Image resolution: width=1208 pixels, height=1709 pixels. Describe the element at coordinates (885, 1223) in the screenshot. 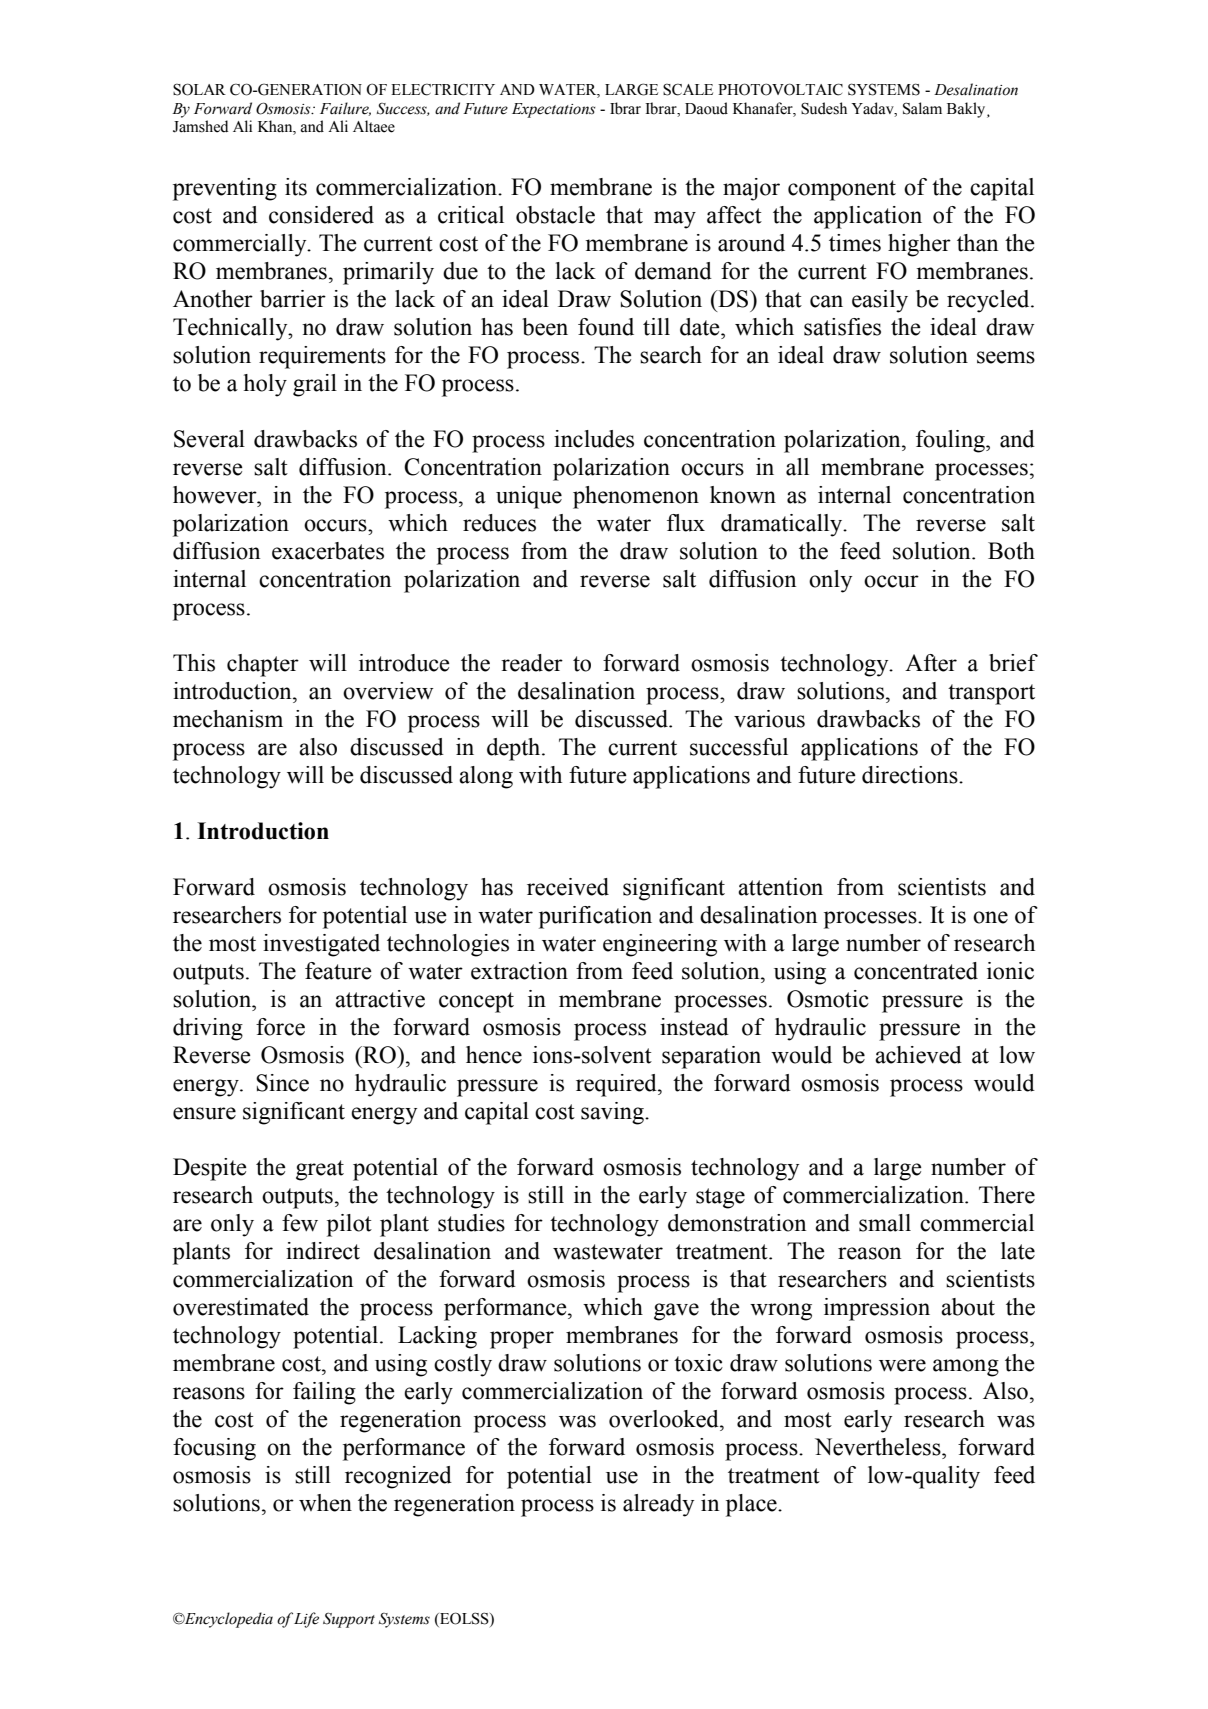

I see `small` at that location.
